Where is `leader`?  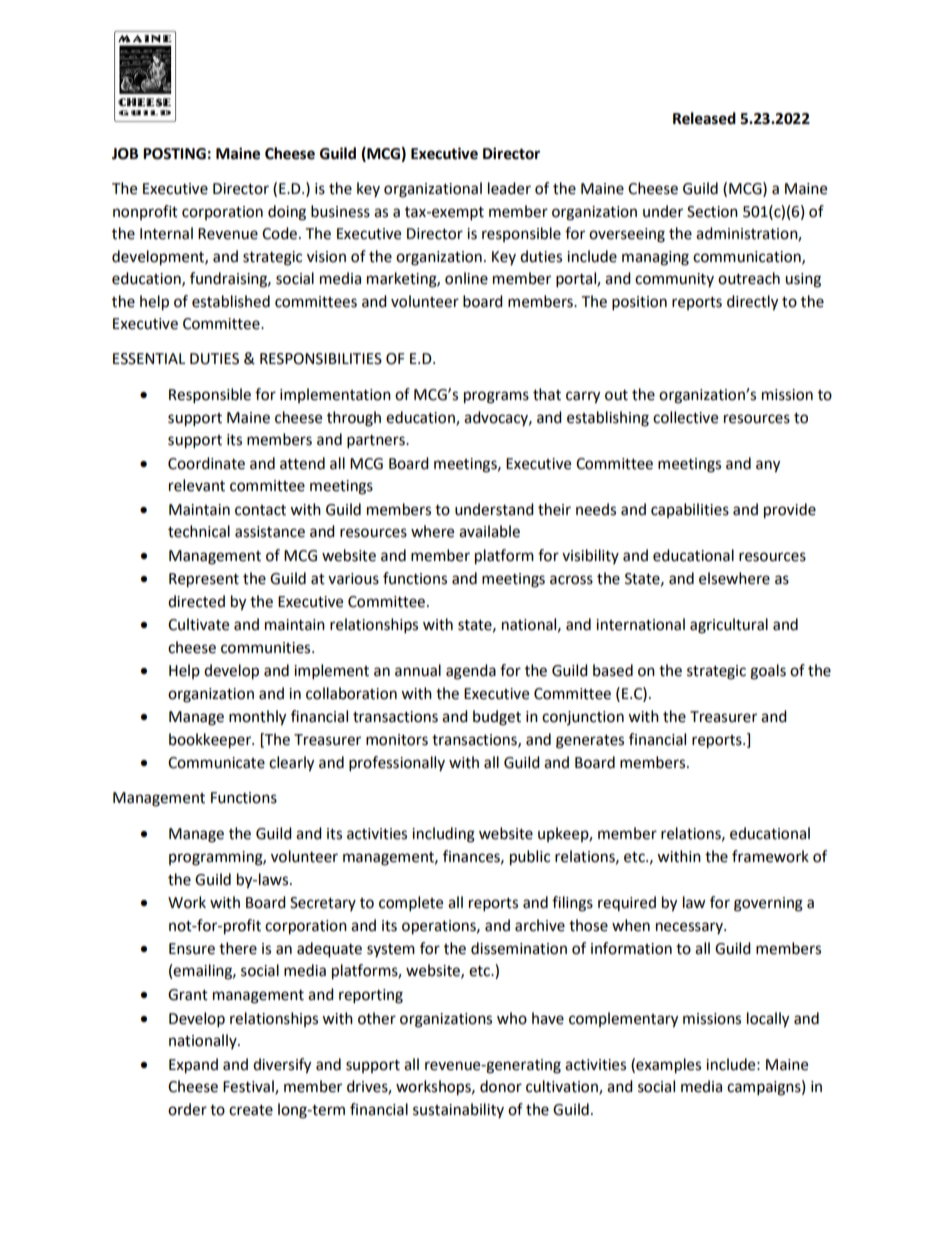
leader is located at coordinates (509, 188).
